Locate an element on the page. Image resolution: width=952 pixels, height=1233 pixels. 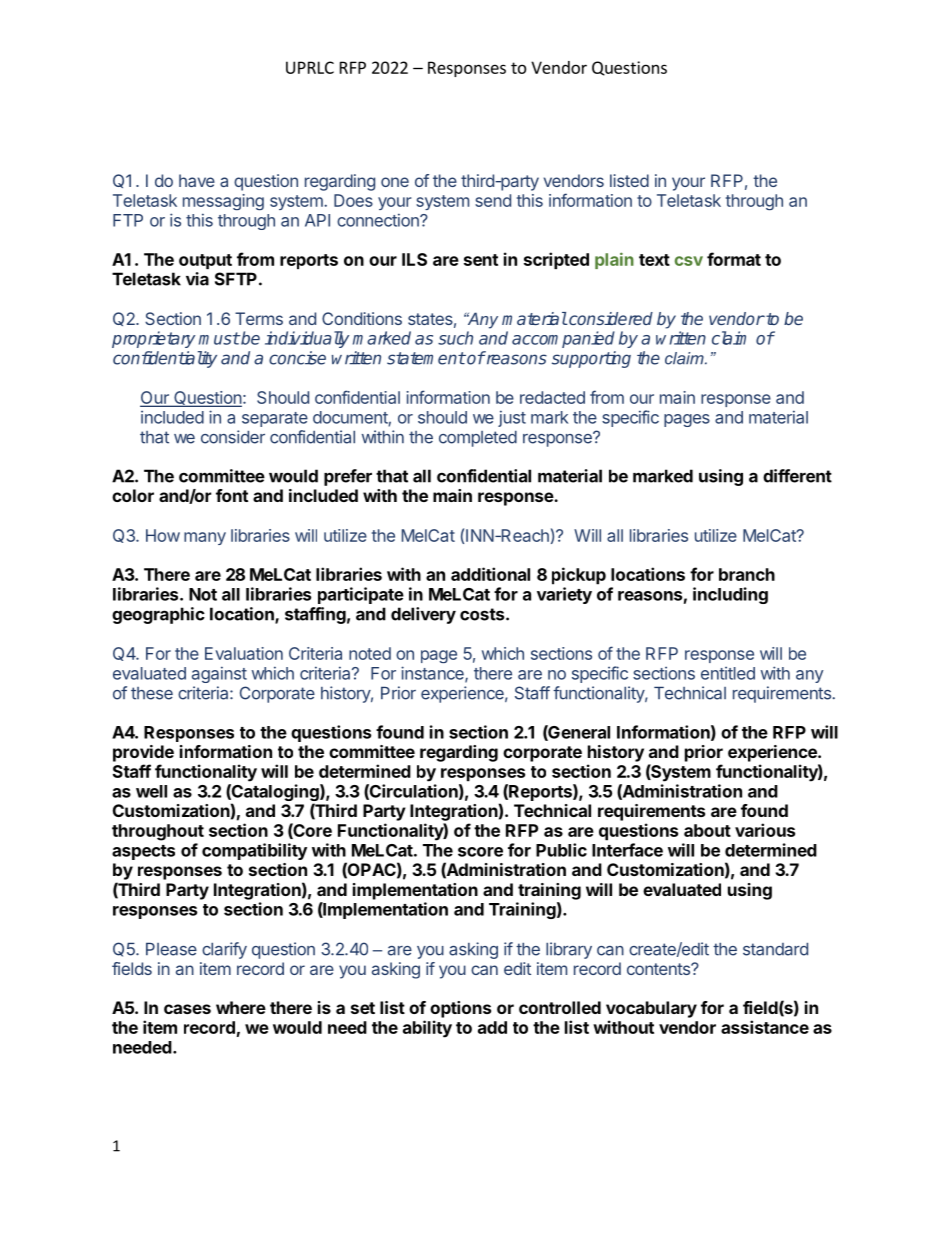
different is located at coordinates (797, 476).
